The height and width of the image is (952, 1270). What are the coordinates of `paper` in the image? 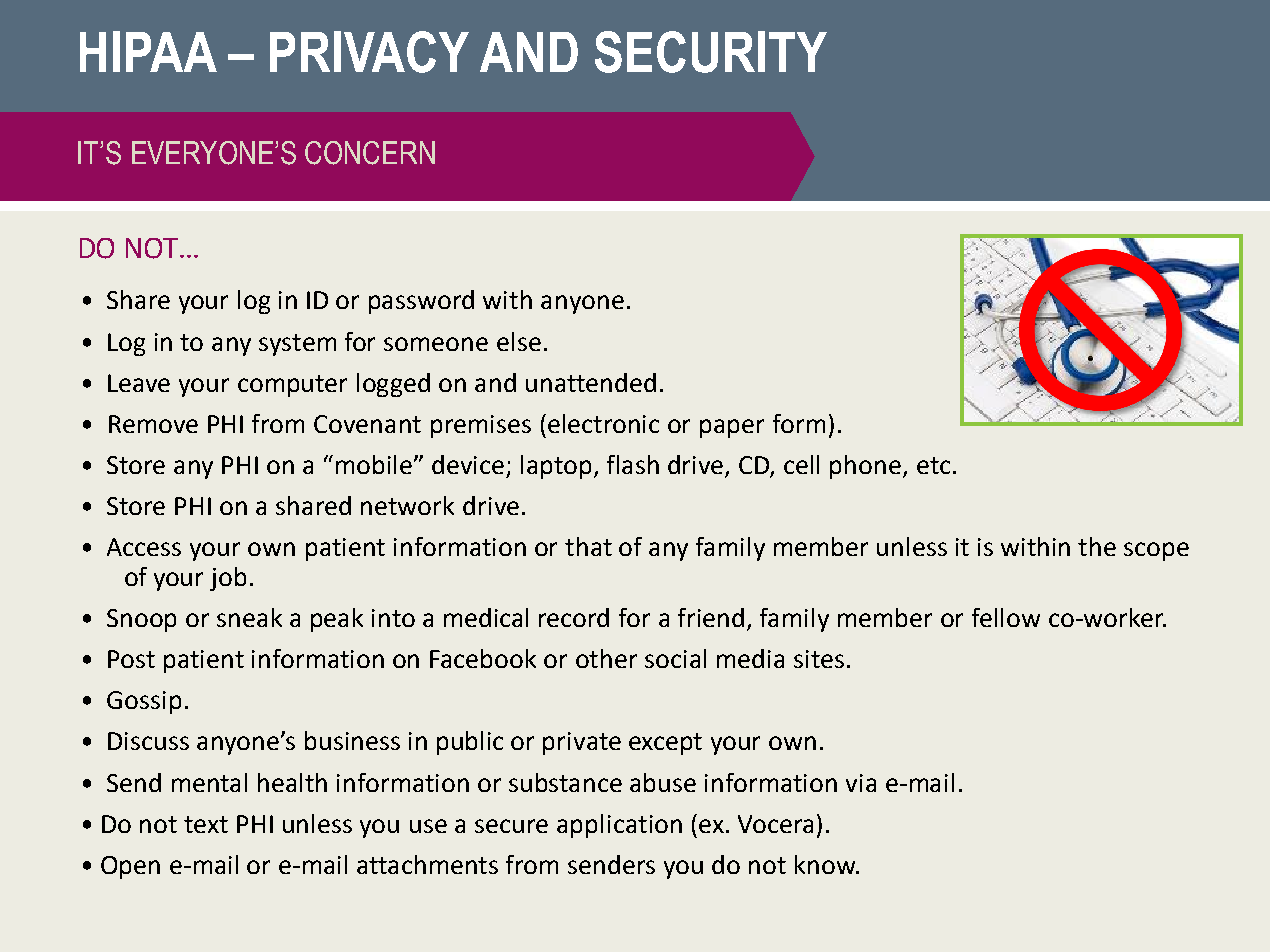 It's located at (732, 428).
